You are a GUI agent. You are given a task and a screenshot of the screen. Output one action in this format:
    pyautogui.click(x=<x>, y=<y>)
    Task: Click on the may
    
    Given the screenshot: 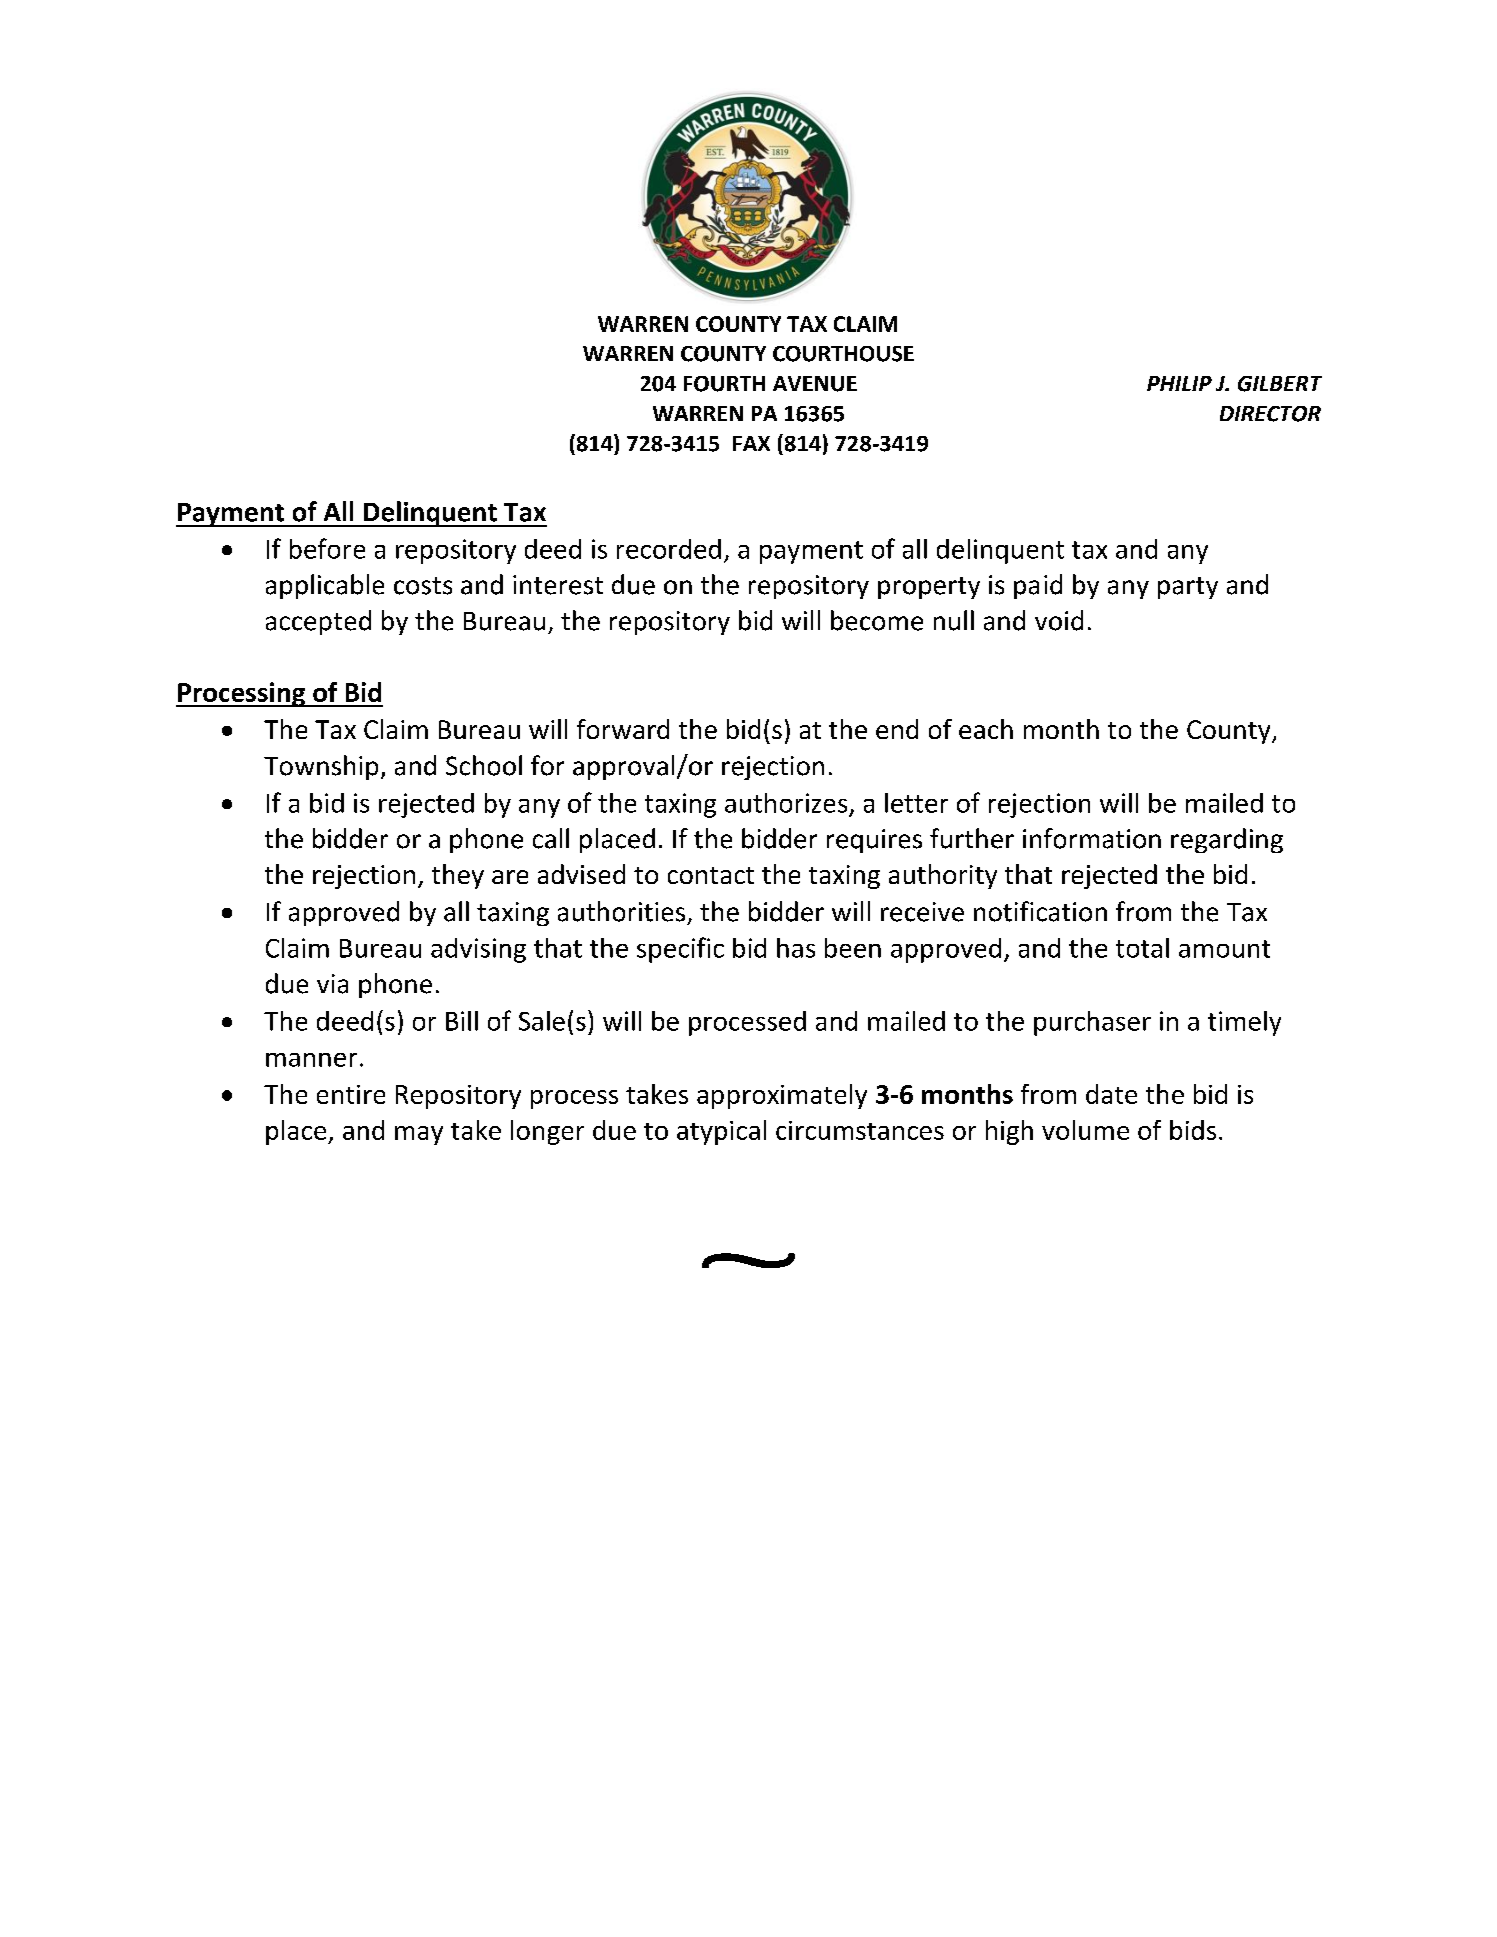 What is the action you would take?
    pyautogui.click(x=419, y=1135)
